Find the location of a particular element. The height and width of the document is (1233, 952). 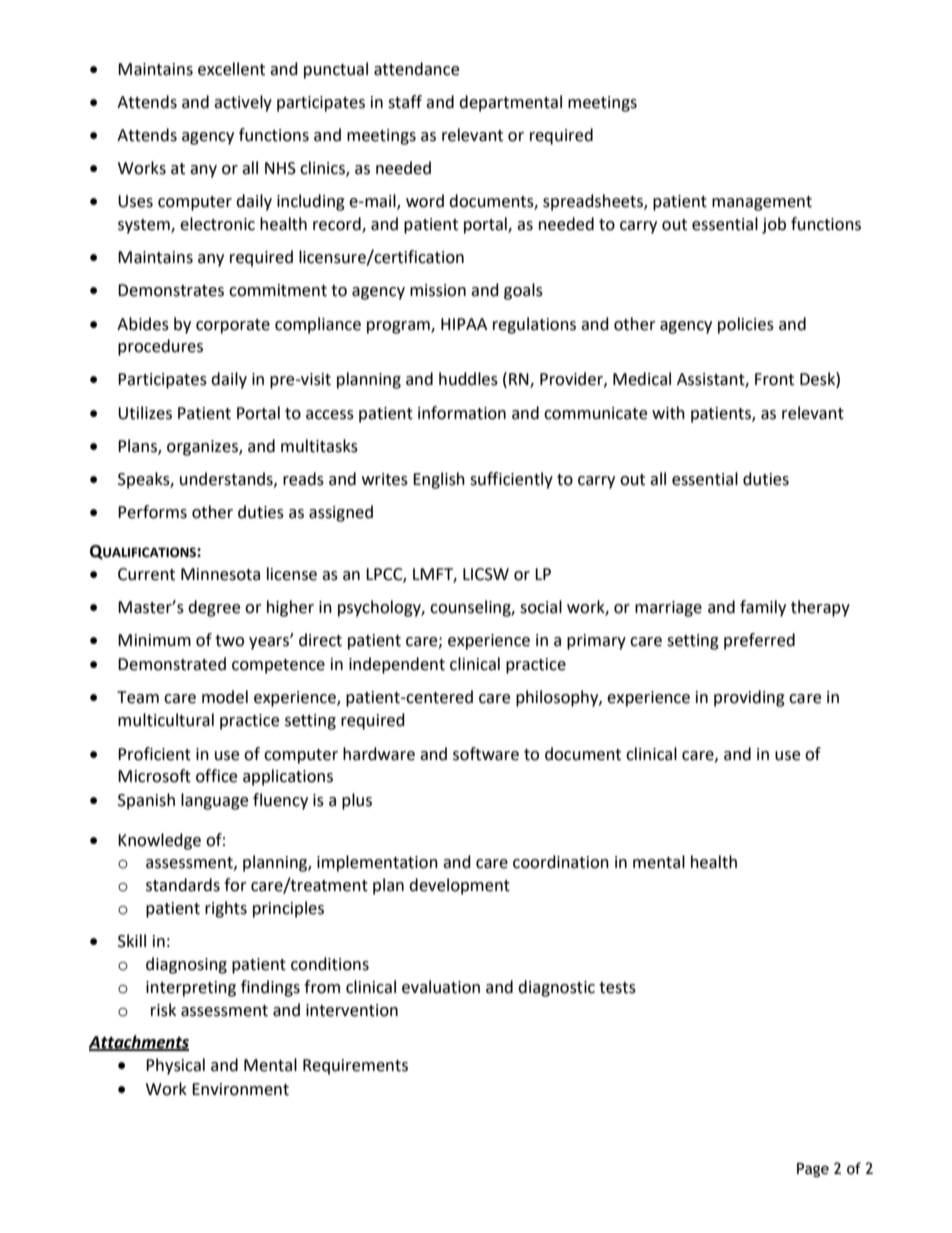

corporate is located at coordinates (233, 326).
